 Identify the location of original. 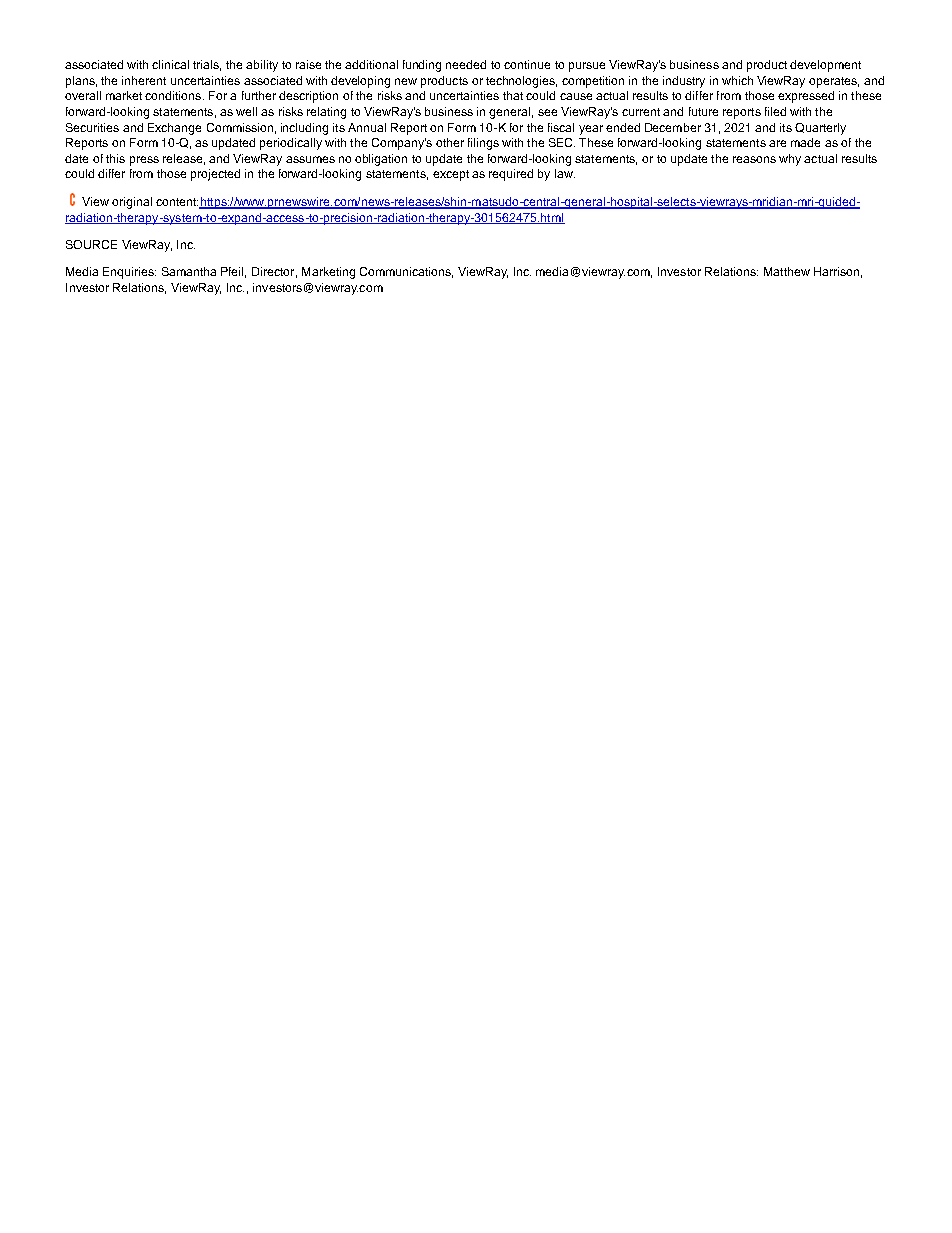
(132, 203).
